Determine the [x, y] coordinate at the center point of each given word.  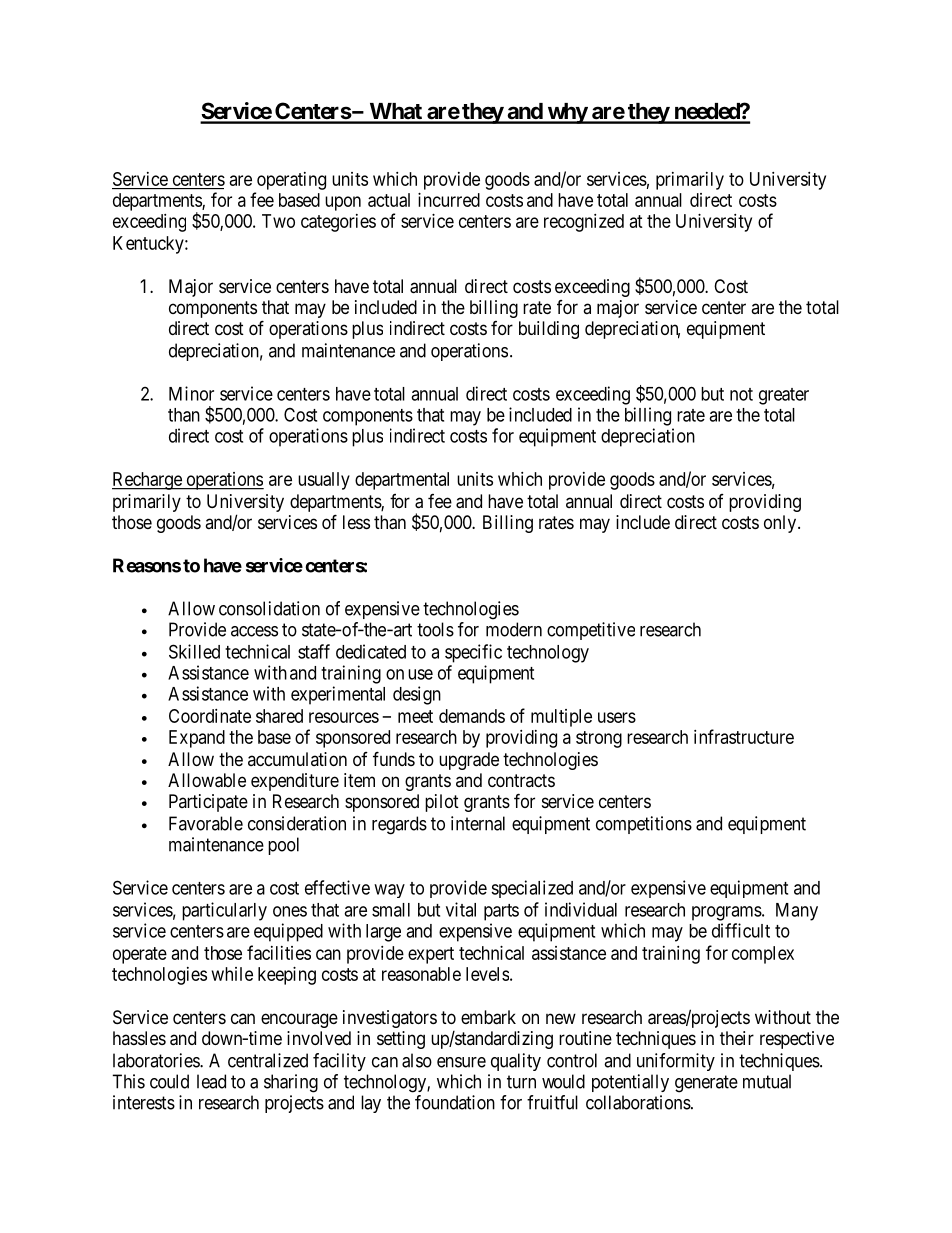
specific [473, 653]
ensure [461, 1062]
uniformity [676, 1062]
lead [211, 1081]
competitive [591, 631]
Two [278, 221]
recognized [584, 223]
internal [478, 823]
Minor [191, 393]
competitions [644, 825]
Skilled [194, 651]
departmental [402, 481]
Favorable [206, 823]
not [741, 394]
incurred [449, 200]
